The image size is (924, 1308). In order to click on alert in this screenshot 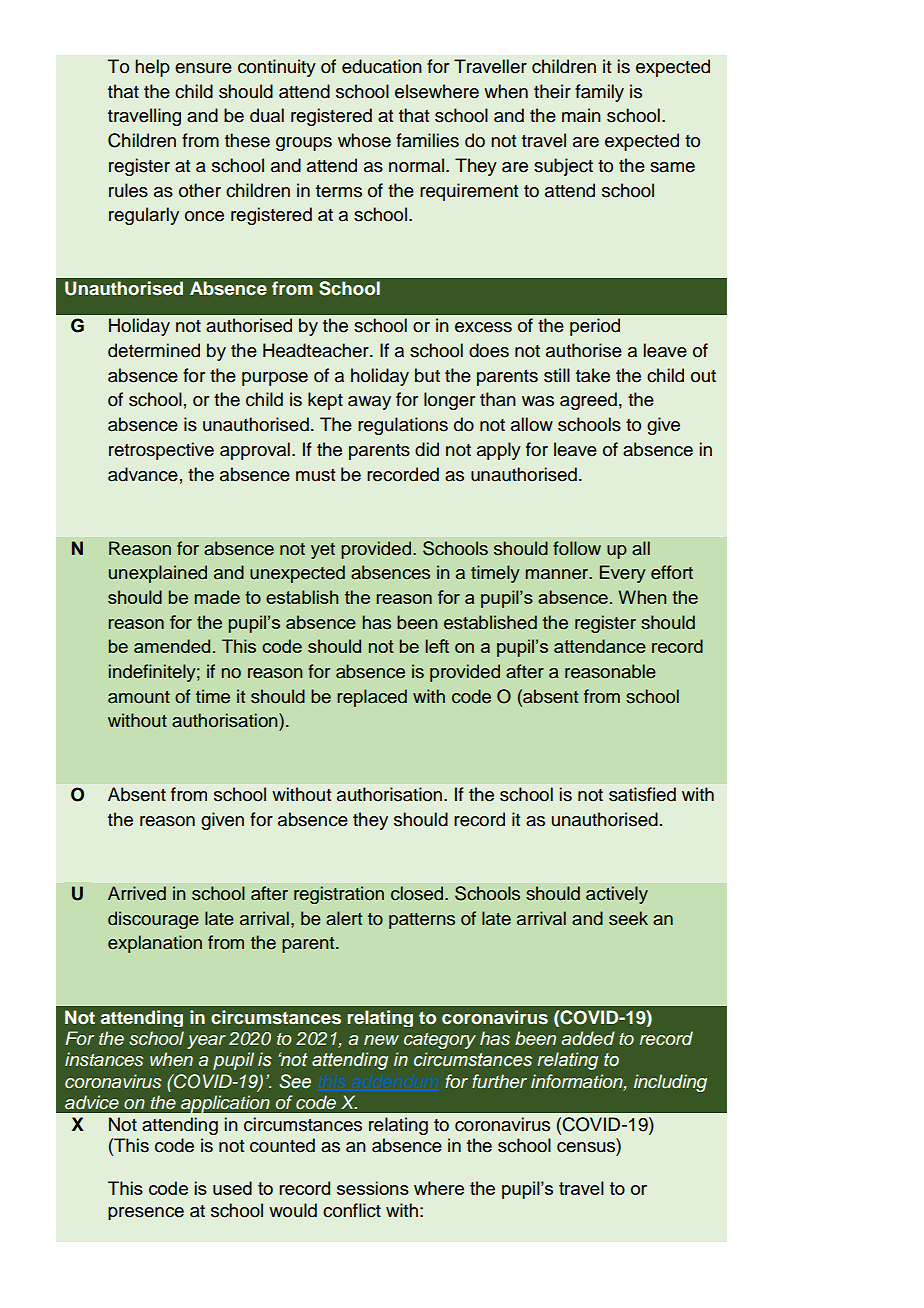, I will do `click(344, 918)`.
